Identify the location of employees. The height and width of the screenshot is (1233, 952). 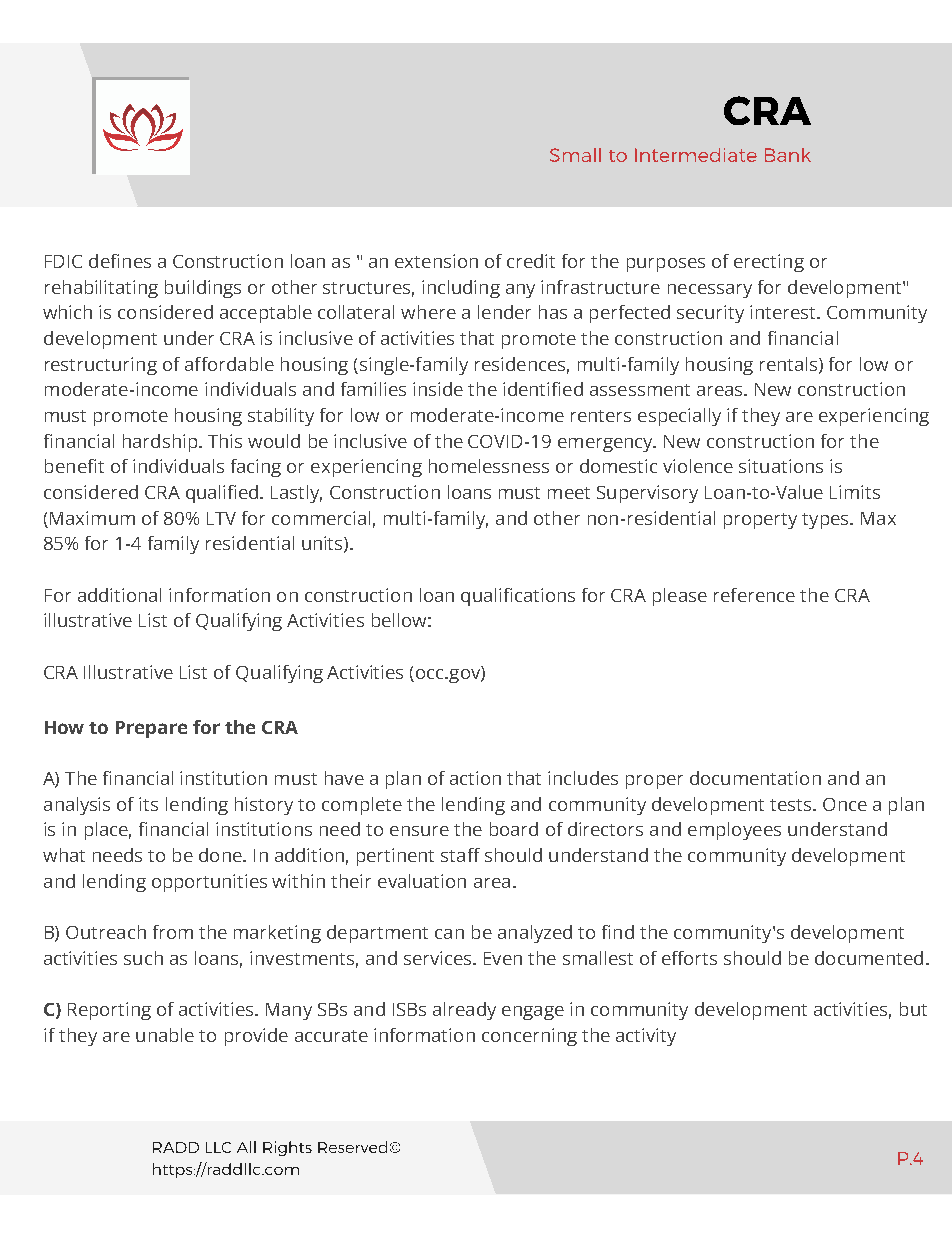
(734, 831).
